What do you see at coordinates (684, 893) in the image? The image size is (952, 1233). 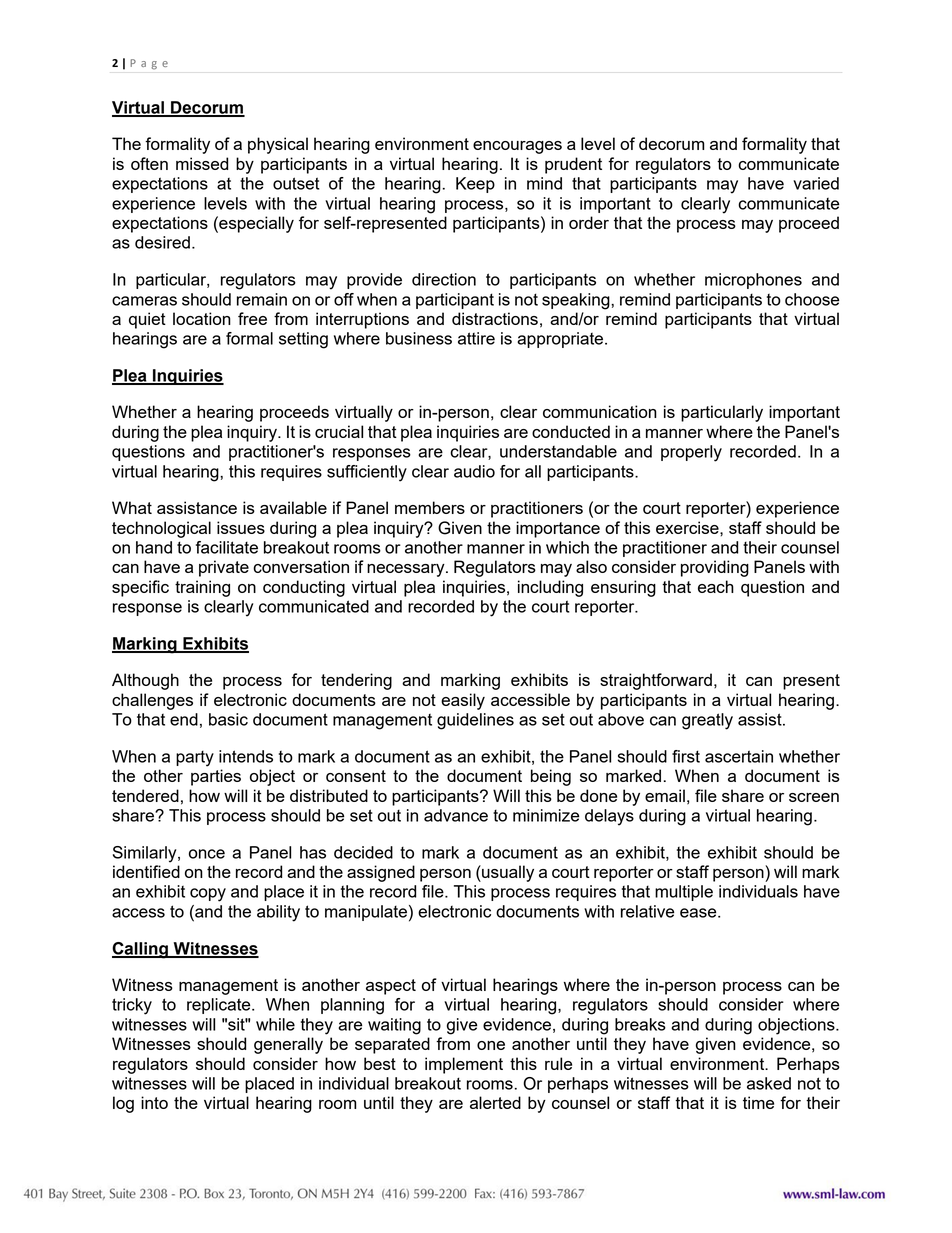 I see `multiple` at bounding box center [684, 893].
